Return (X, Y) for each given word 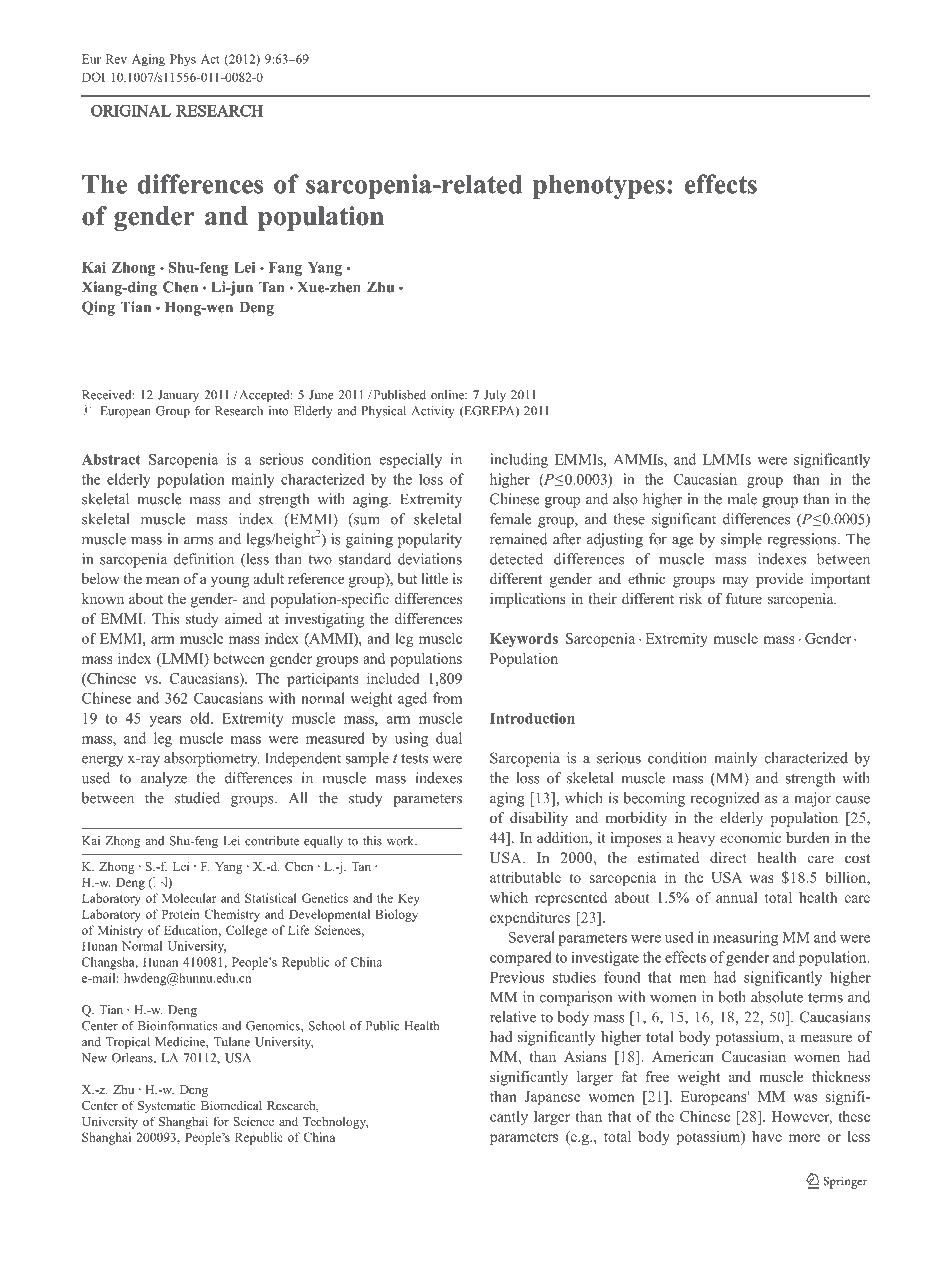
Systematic (167, 1106)
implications (528, 600)
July (495, 396)
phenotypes (599, 187)
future (744, 598)
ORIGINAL (131, 111)
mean (163, 580)
